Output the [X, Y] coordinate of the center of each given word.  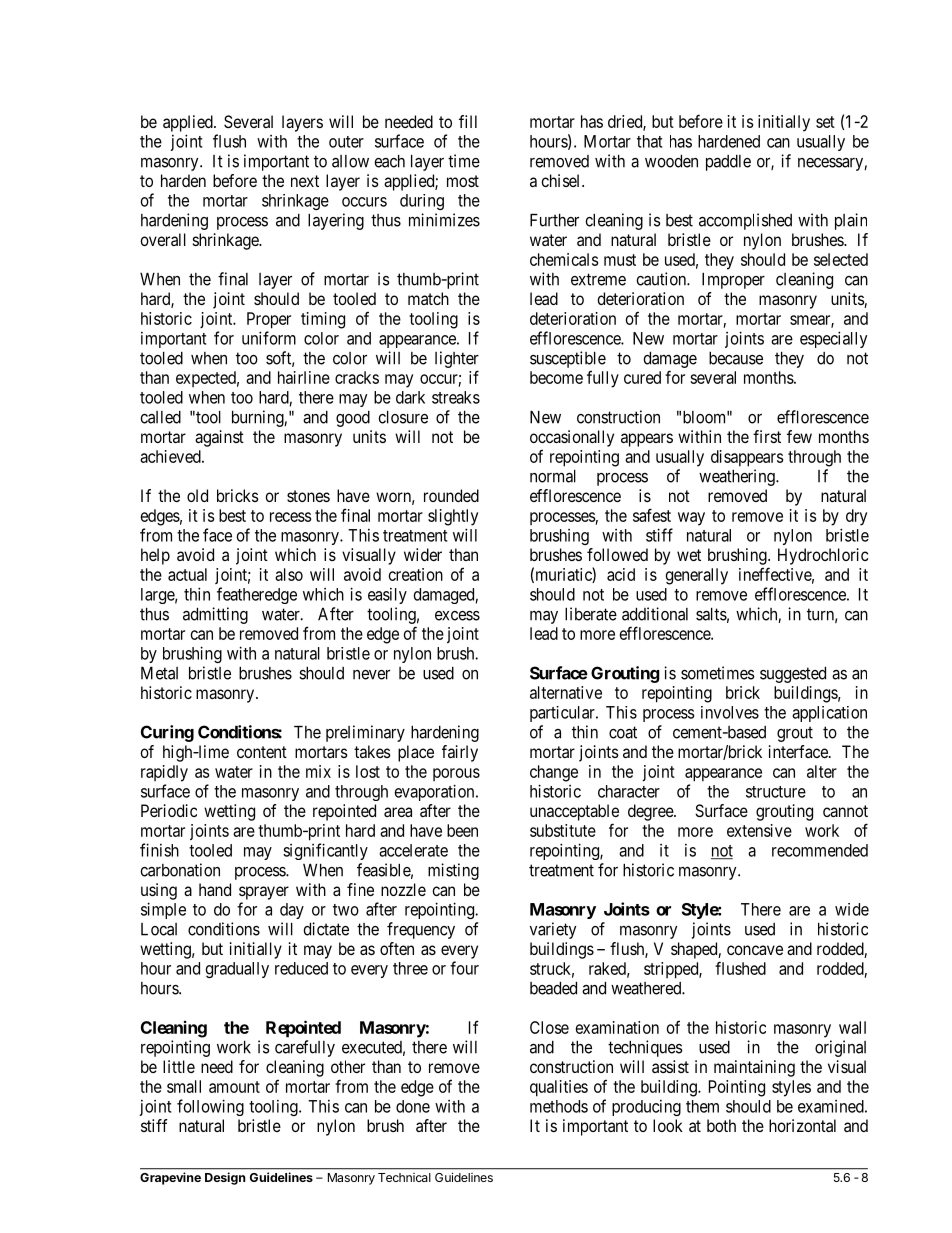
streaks [456, 397]
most [463, 181]
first [767, 436]
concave [755, 950]
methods [559, 1106]
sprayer [264, 893]
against [219, 438]
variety [553, 930]
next [305, 181]
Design [225, 1178]
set [825, 122]
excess [457, 616]
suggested [793, 675]
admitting [215, 615]
